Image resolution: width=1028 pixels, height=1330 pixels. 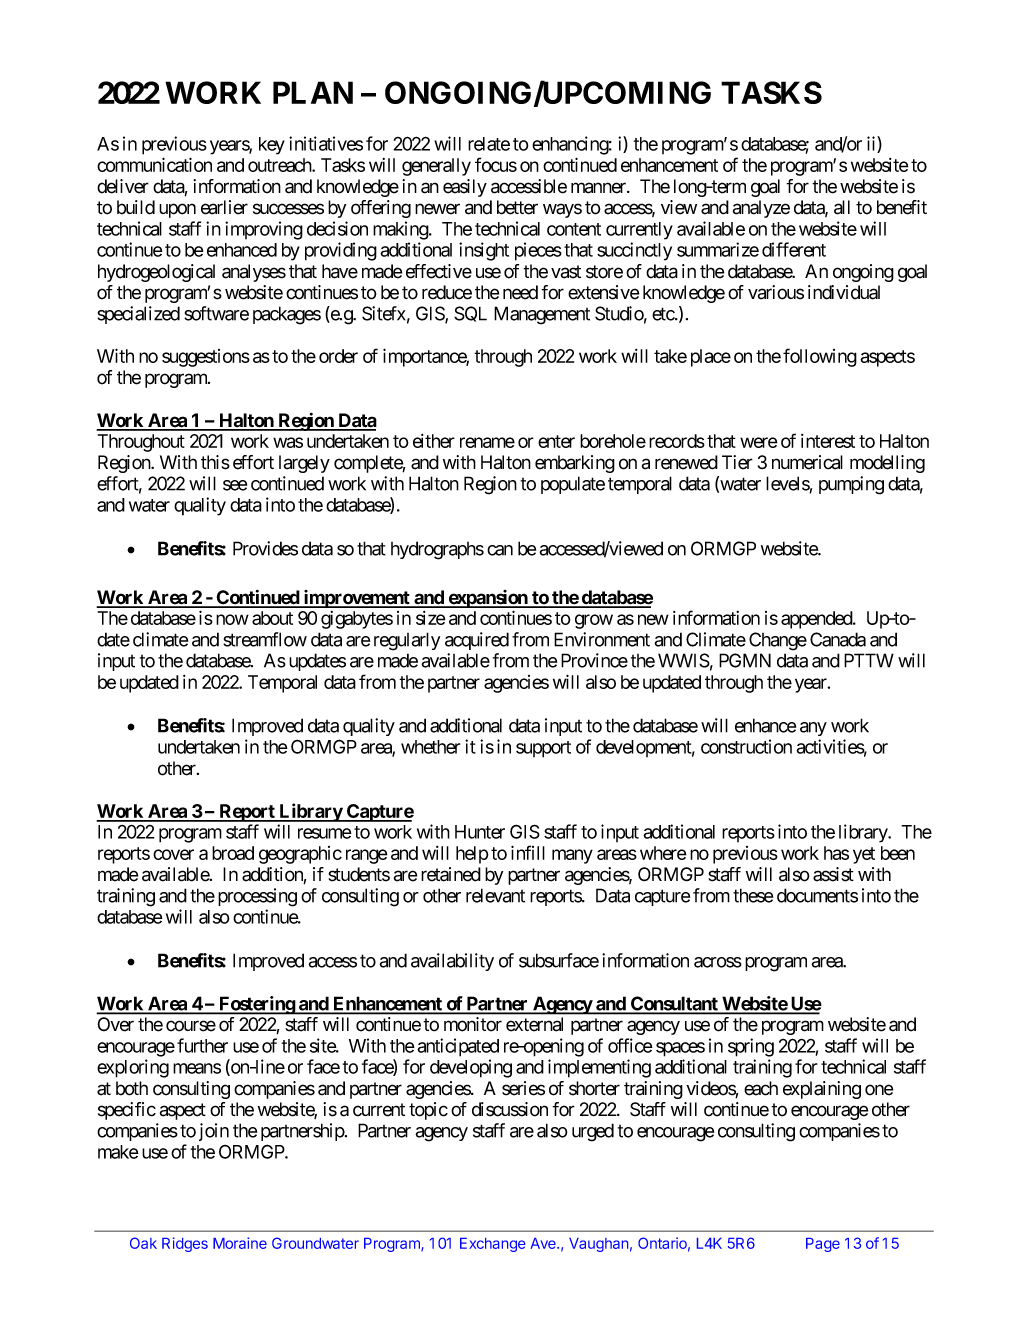 I want to click on Canada, so click(x=838, y=639).
